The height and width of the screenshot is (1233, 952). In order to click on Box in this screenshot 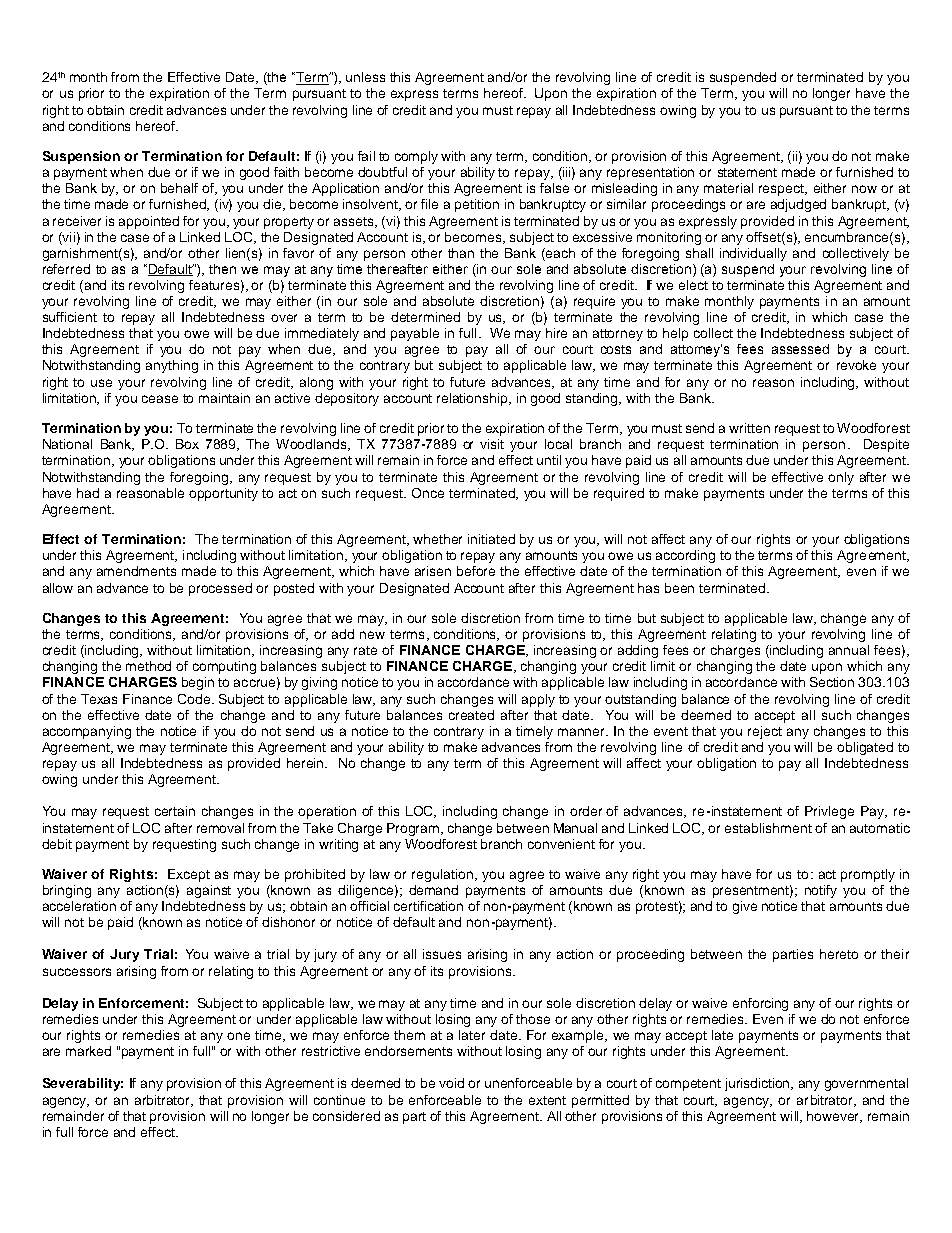, I will do `click(187, 444)`.
